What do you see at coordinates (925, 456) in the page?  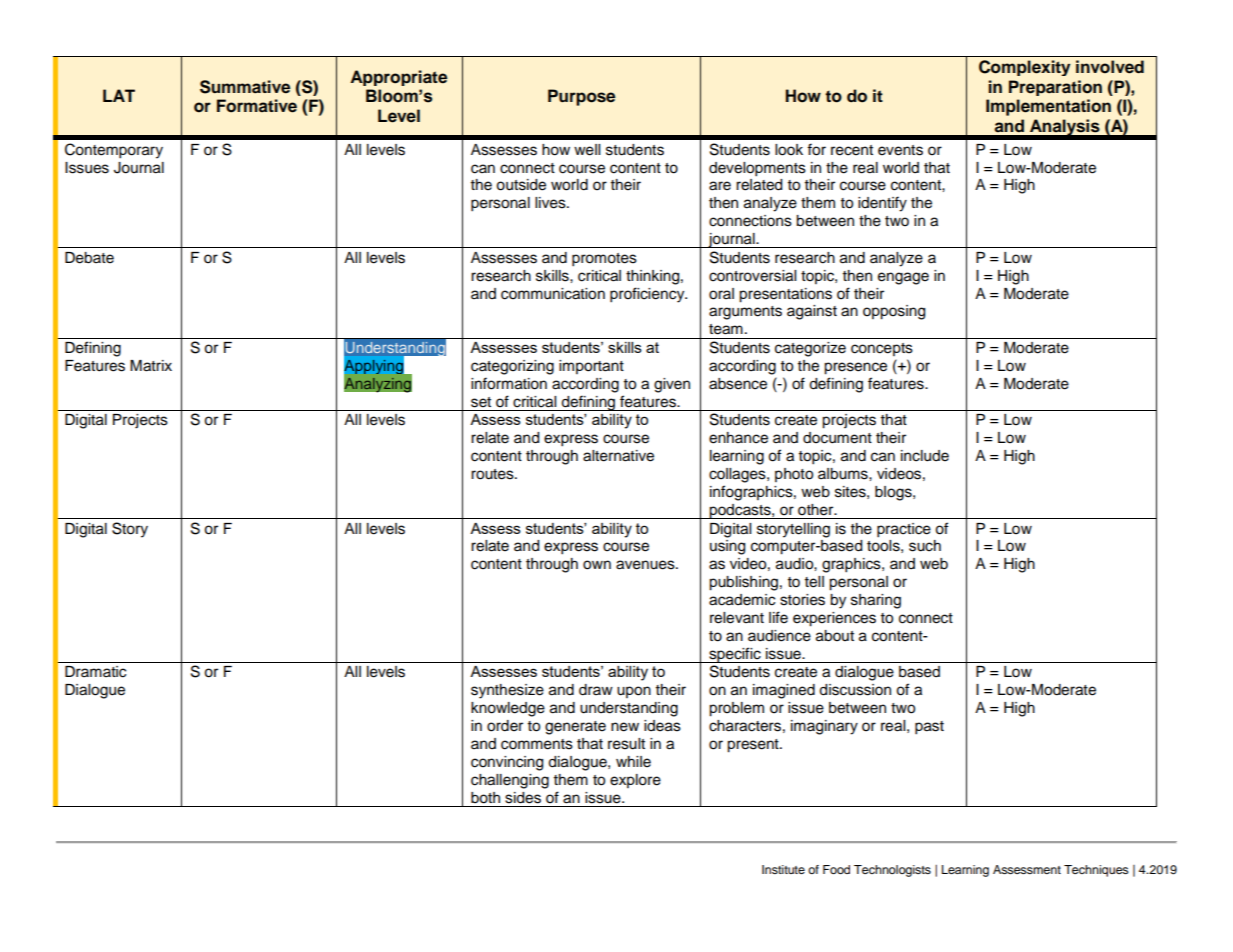 I see `include` at bounding box center [925, 456].
